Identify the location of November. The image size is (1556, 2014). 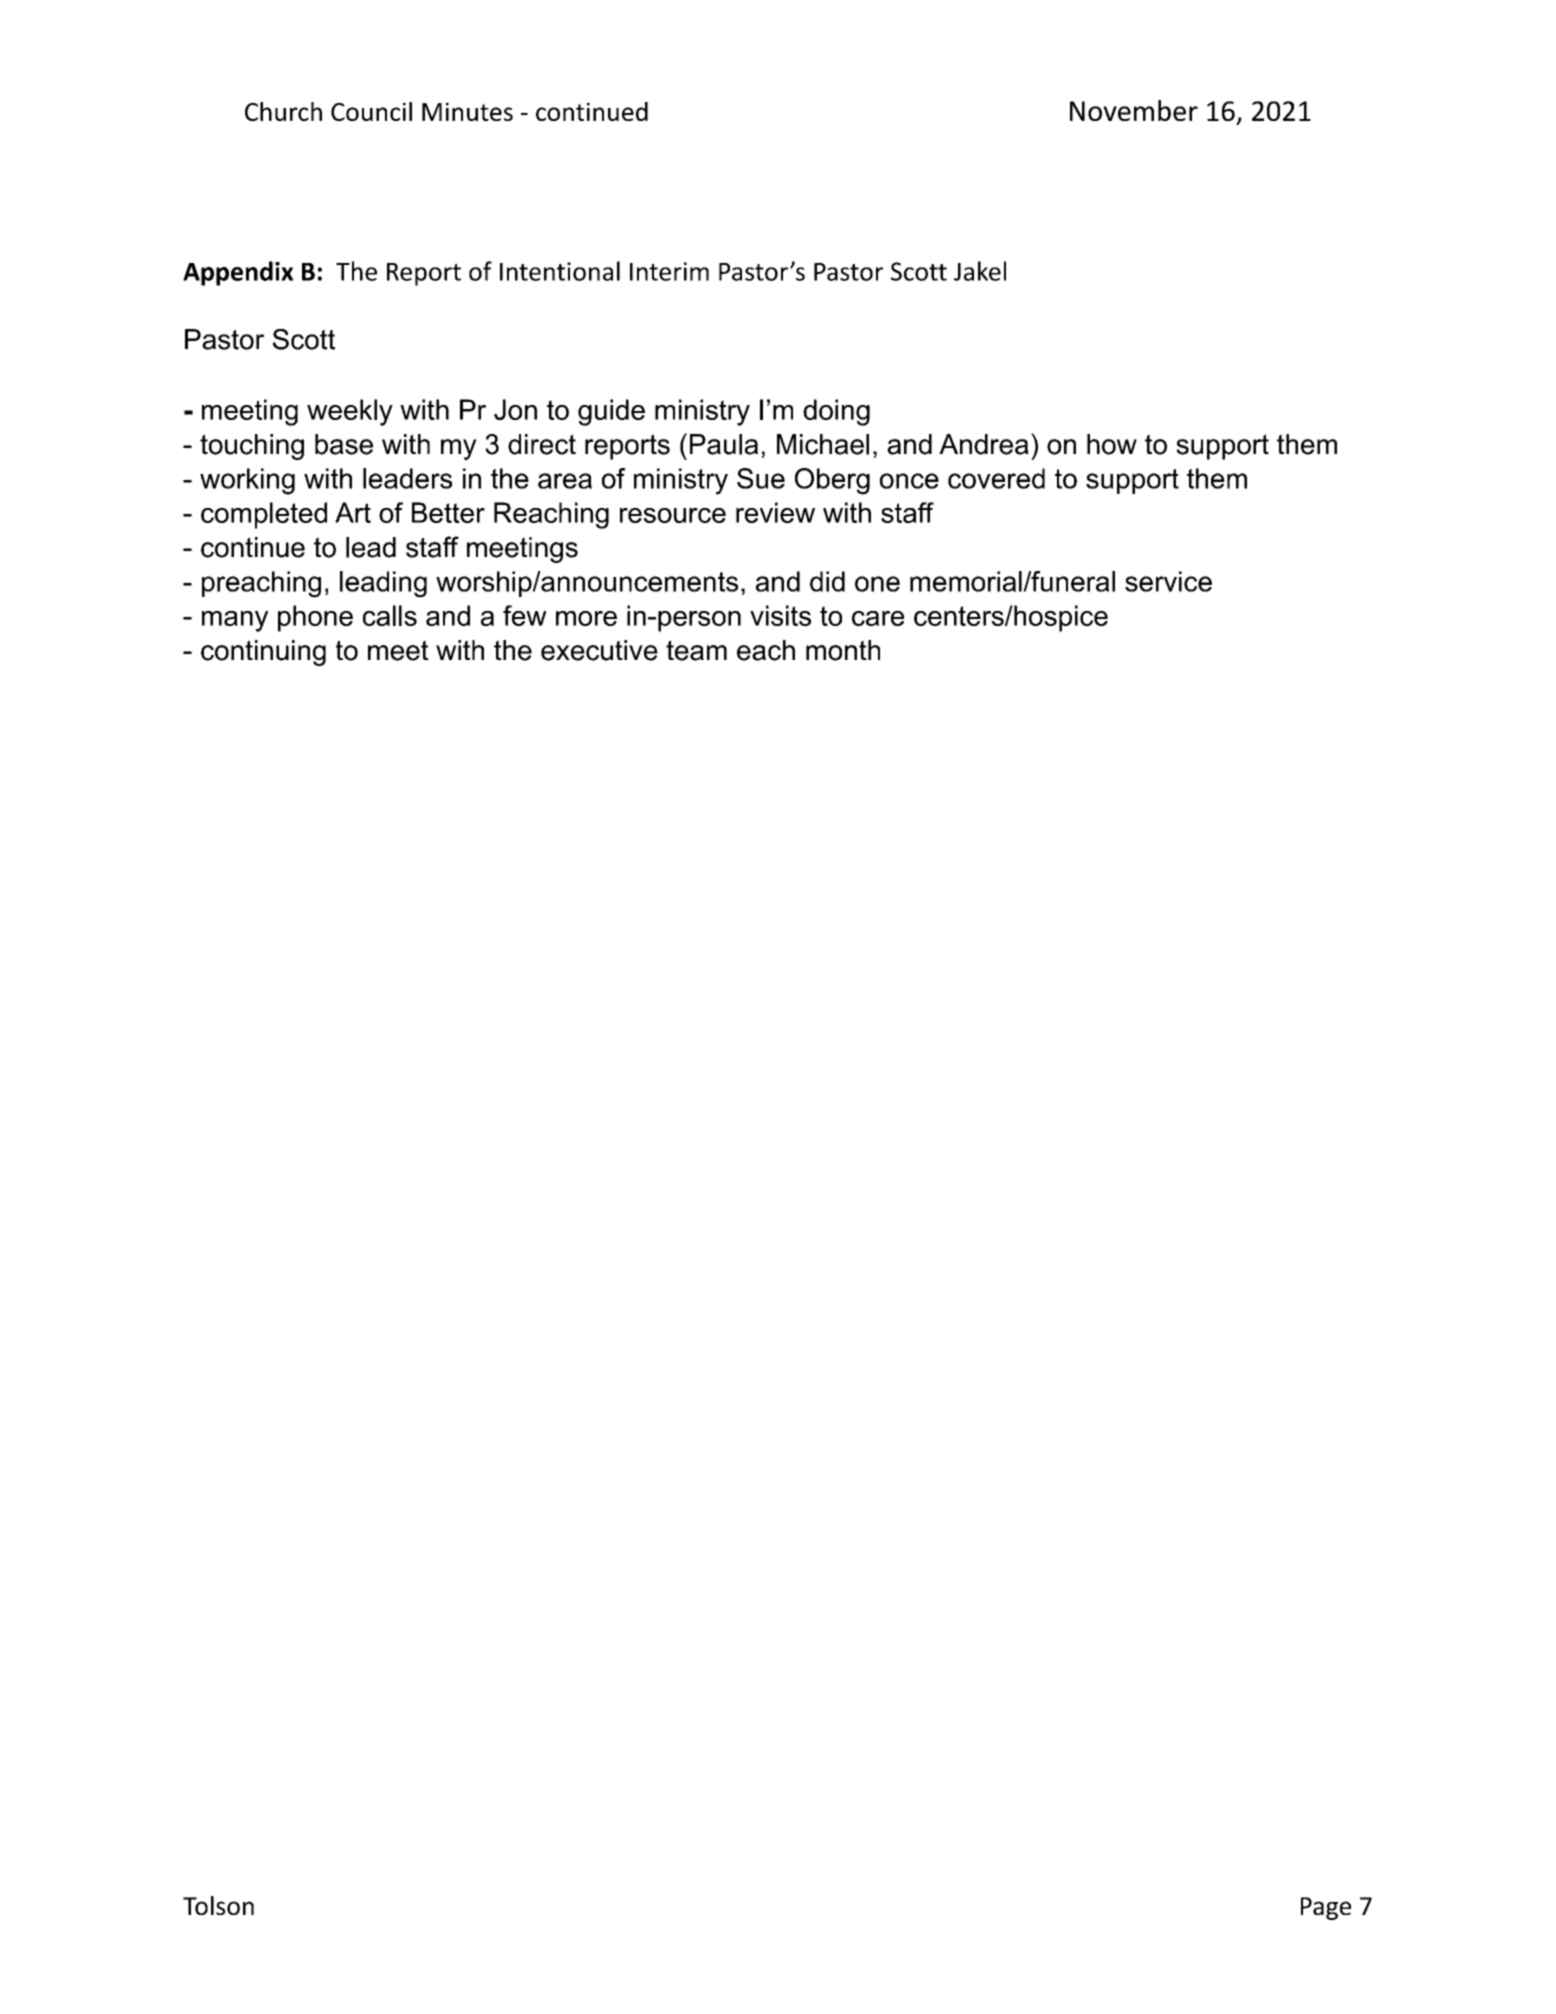
(1134, 110).
